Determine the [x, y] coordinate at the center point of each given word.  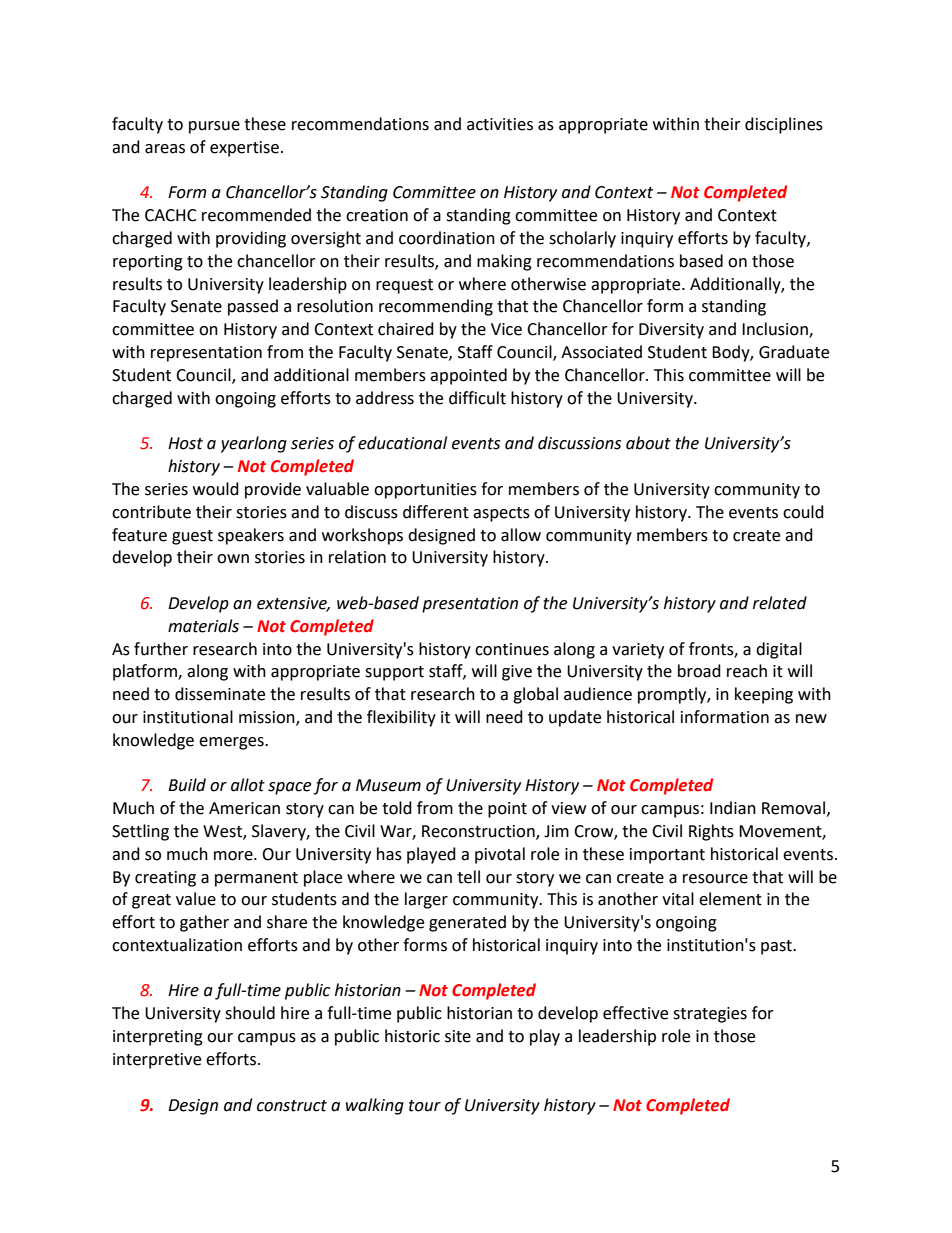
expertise [244, 149]
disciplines [784, 125]
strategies [710, 1015]
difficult [477, 398]
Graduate [794, 352]
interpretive [157, 1061]
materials [203, 626]
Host [185, 443]
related [780, 603]
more [234, 856]
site [458, 1036]
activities [500, 124]
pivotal [500, 855]
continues [512, 649]
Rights [711, 832]
